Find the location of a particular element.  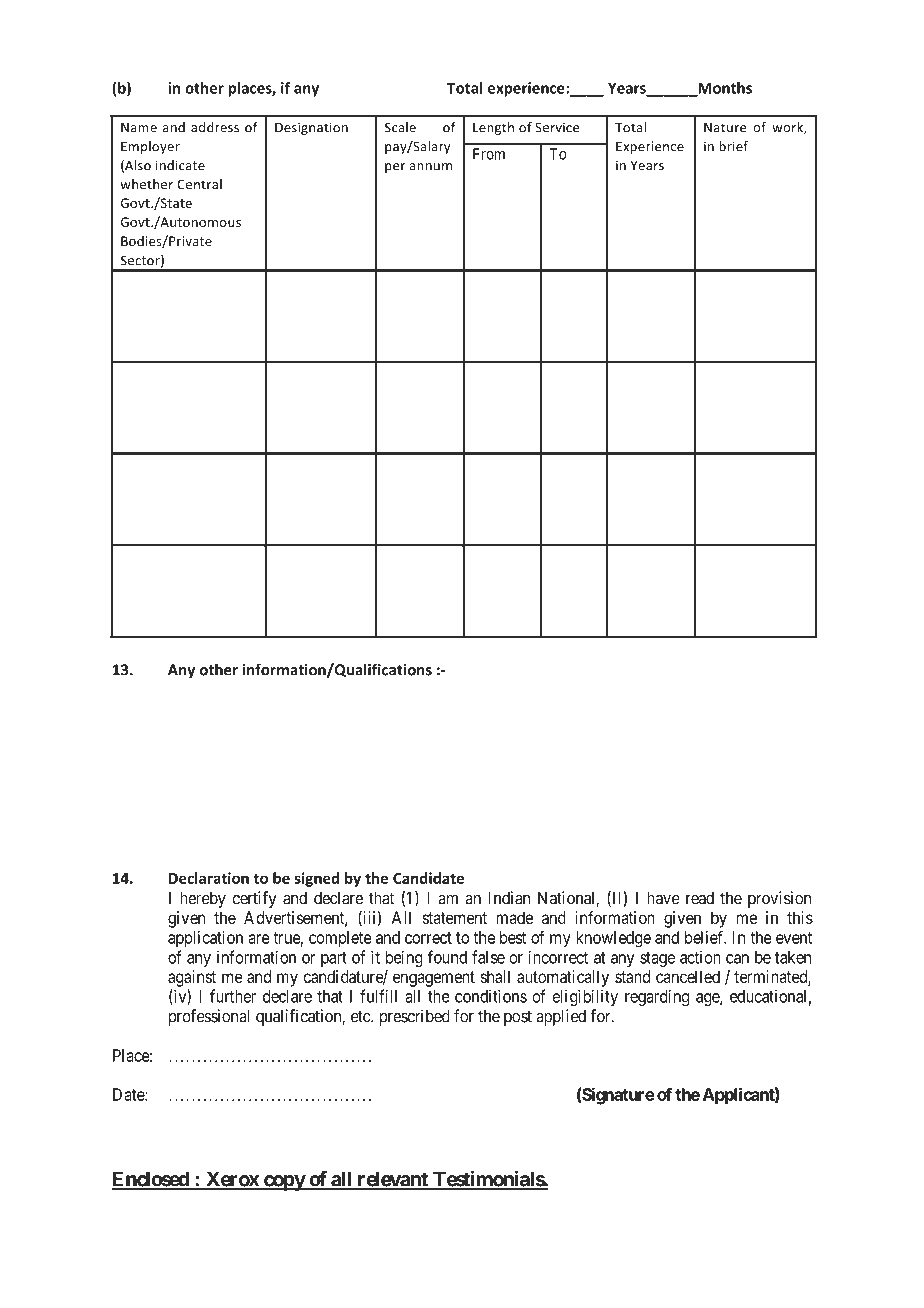

brief is located at coordinates (733, 146).
